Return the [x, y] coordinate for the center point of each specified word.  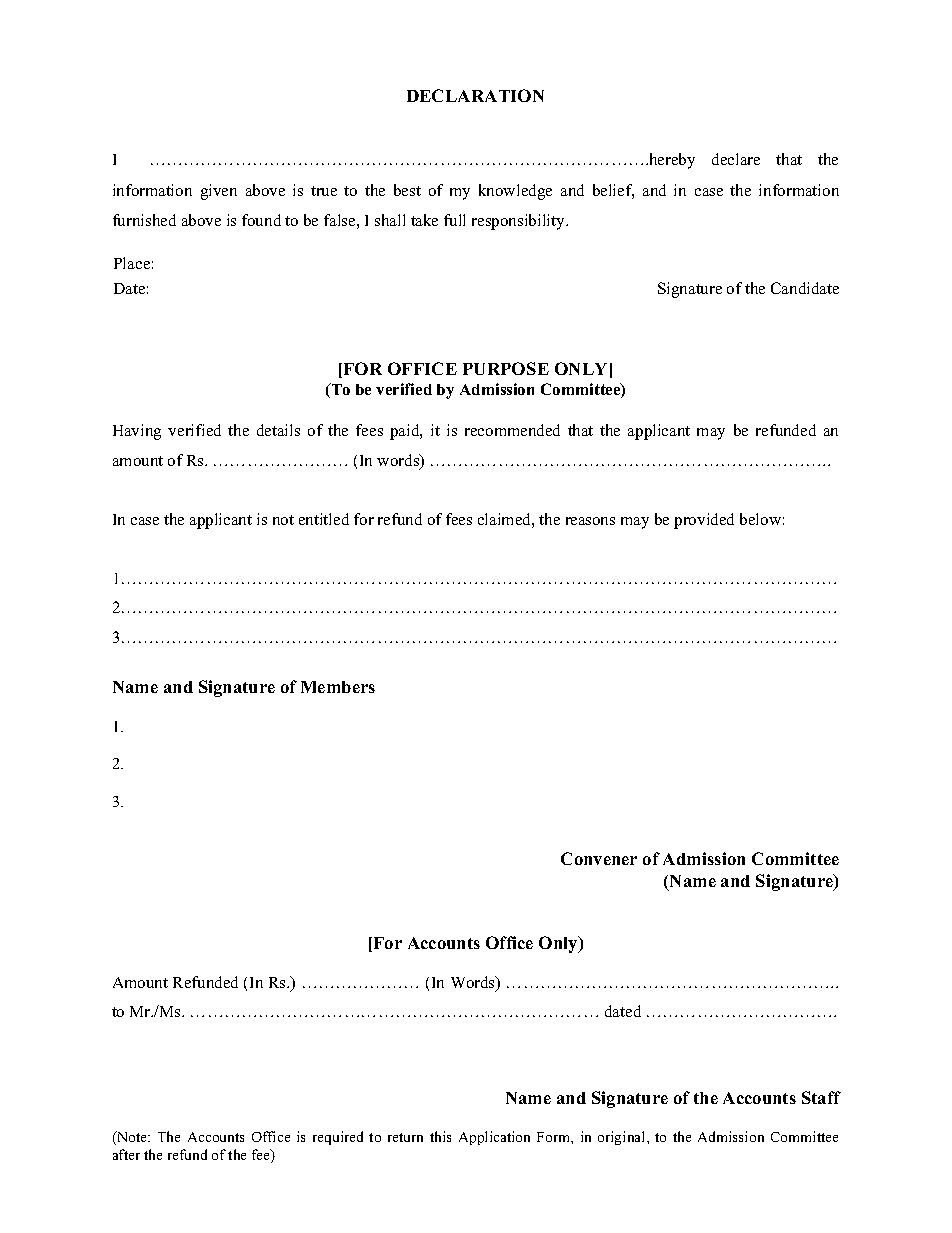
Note [132, 1138]
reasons [590, 521]
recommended [512, 430]
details [278, 430]
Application [494, 1138]
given [219, 192]
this [440, 1136]
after [126, 1154]
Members [338, 687]
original [623, 1138]
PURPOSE [506, 368]
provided [704, 521]
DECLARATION [475, 95]
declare [736, 159]
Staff [821, 1097]
